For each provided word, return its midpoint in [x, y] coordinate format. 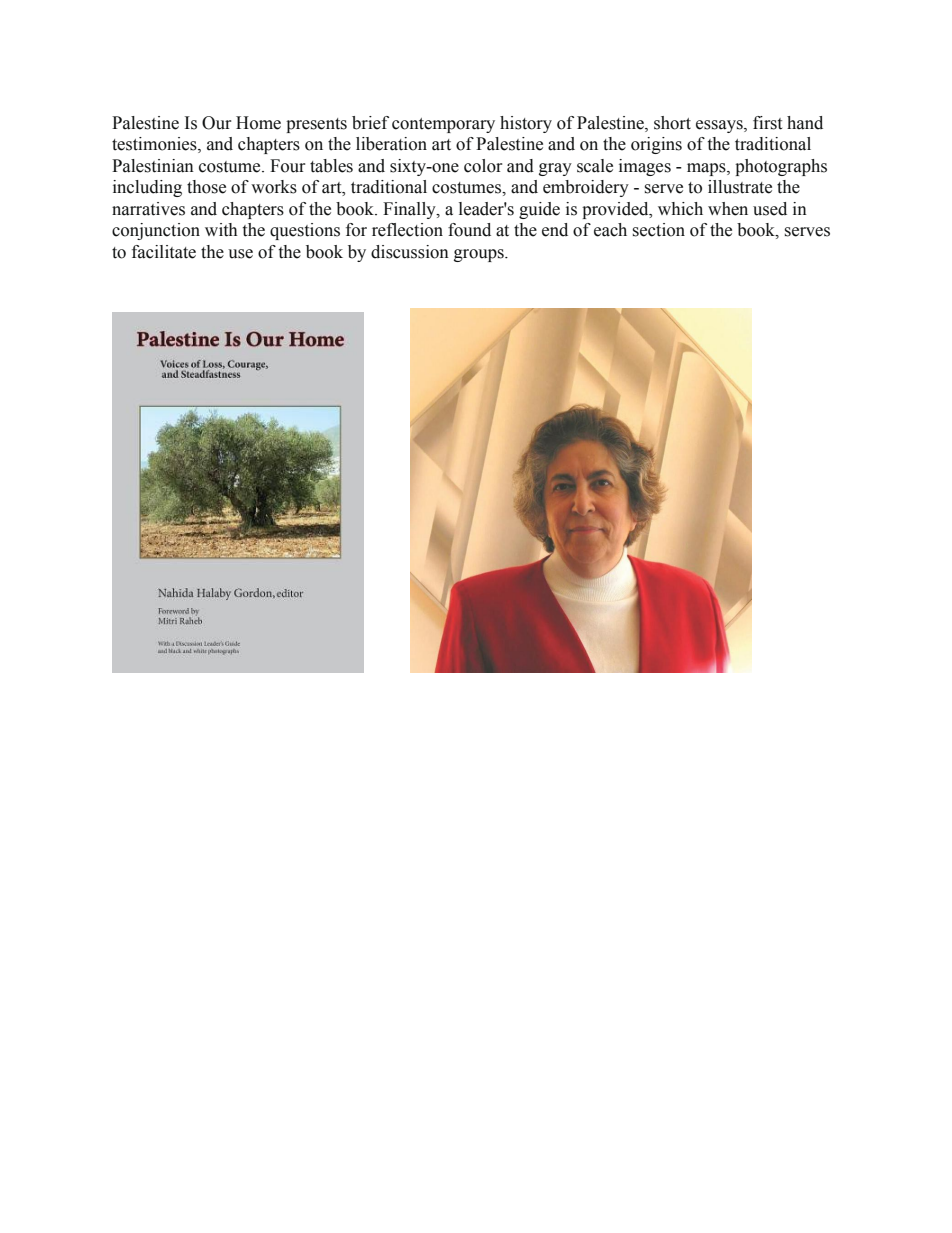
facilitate [164, 252]
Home [258, 123]
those [206, 187]
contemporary [443, 125]
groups [480, 255]
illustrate [740, 187]
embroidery [586, 188]
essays [720, 126]
